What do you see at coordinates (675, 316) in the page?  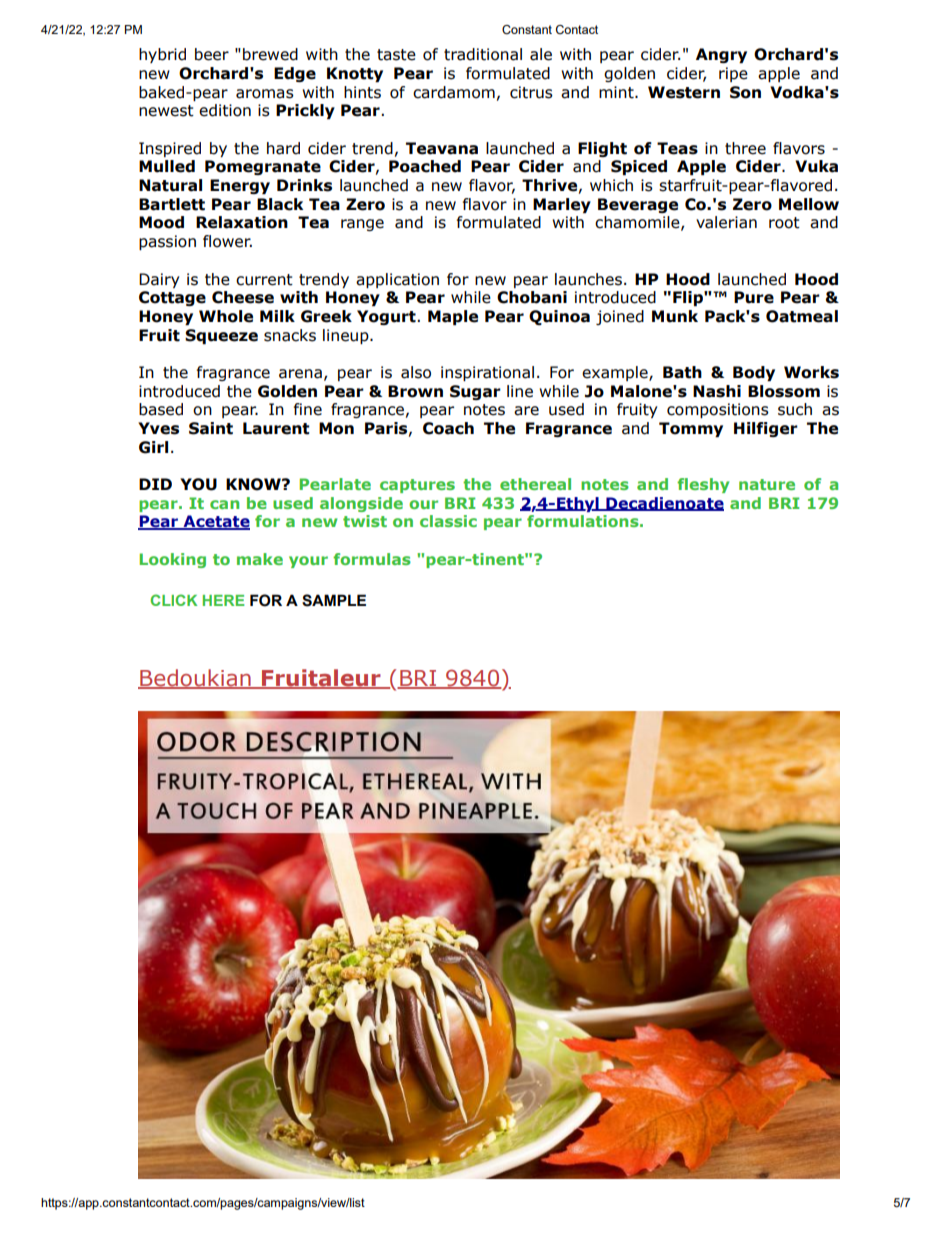 I see `Munk` at bounding box center [675, 316].
